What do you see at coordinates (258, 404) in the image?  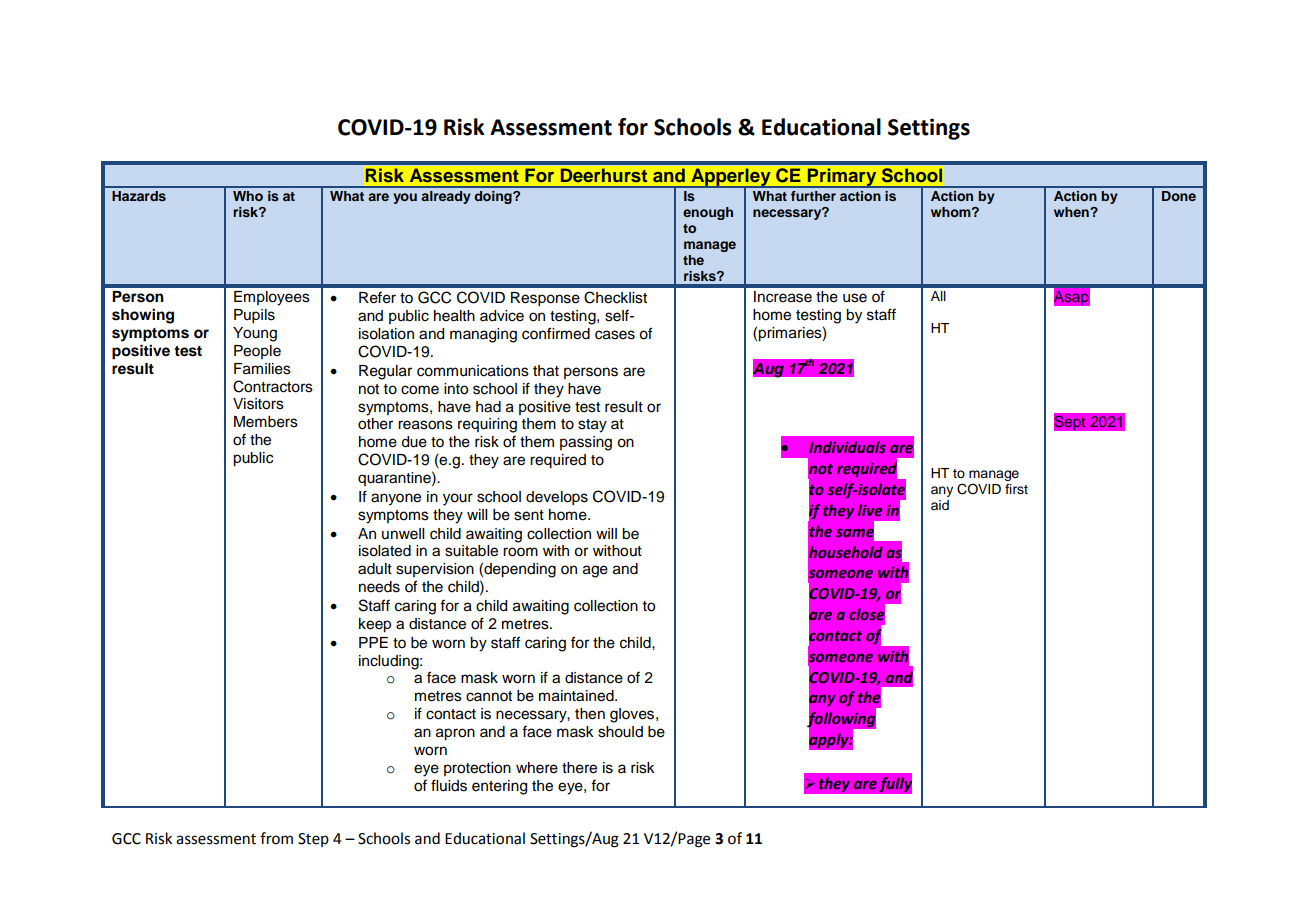 I see `Visitors` at bounding box center [258, 404].
